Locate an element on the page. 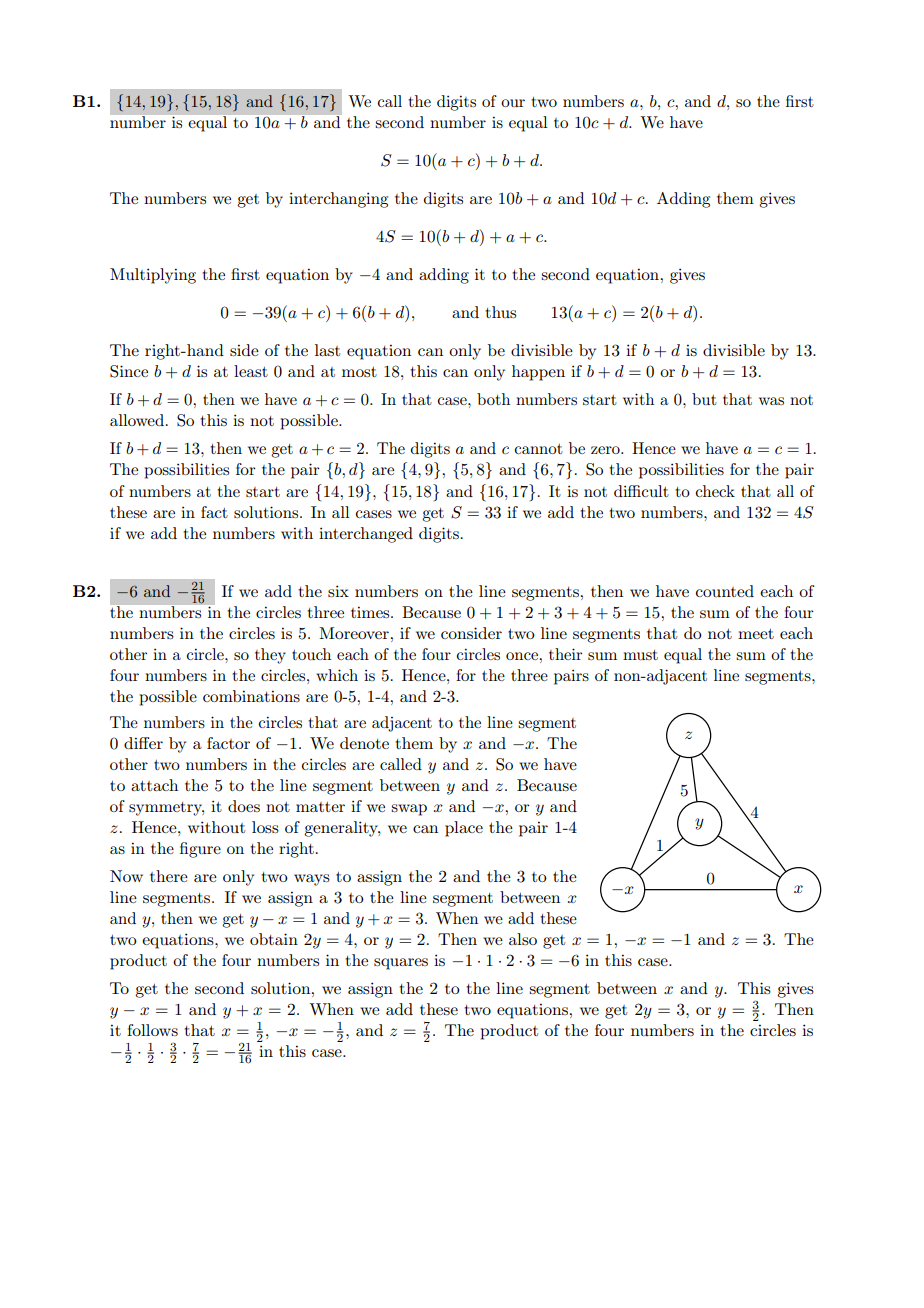 This image has height=1308, width=924. Multiplying is located at coordinates (153, 276).
